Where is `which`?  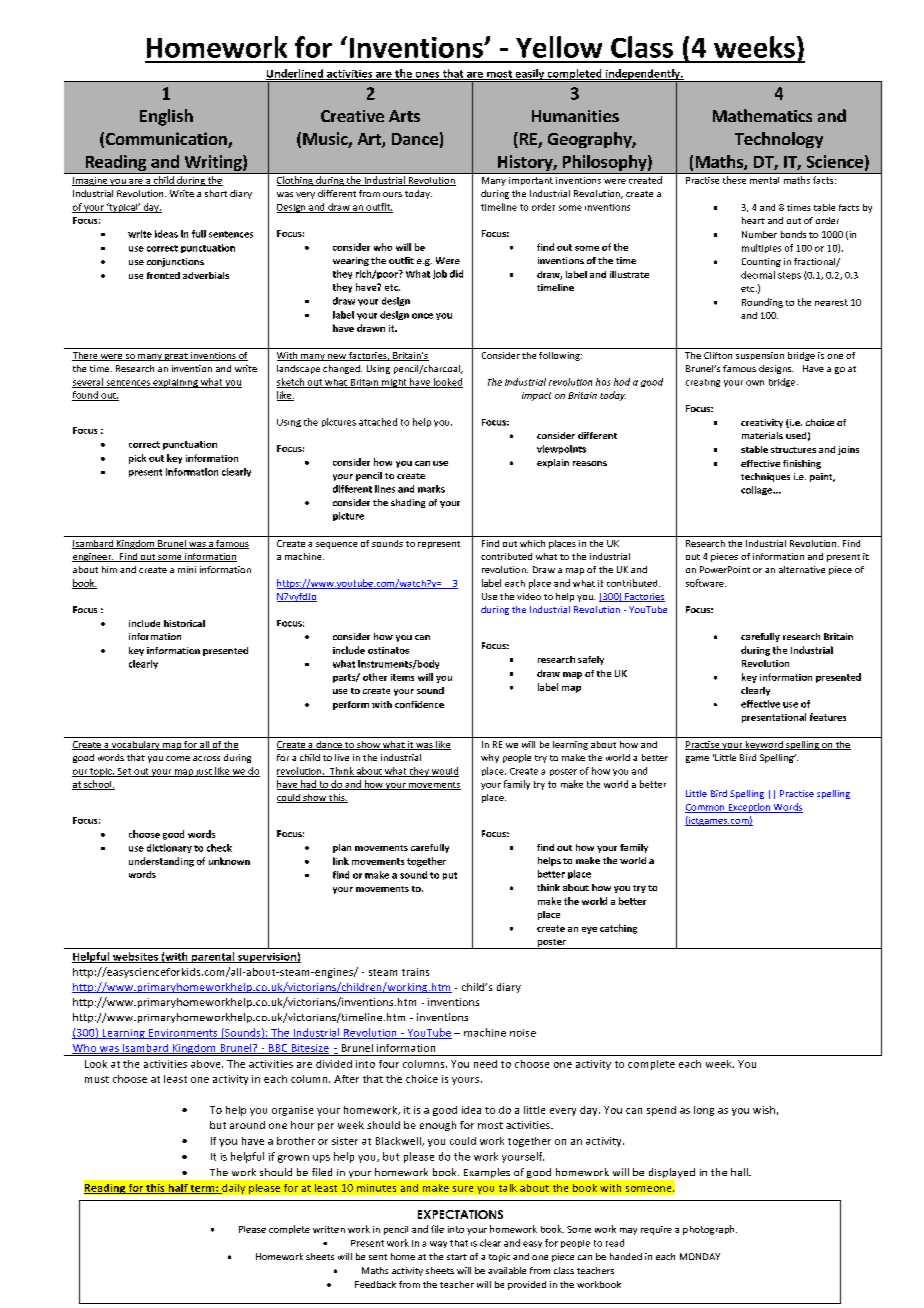
which is located at coordinates (532, 543).
